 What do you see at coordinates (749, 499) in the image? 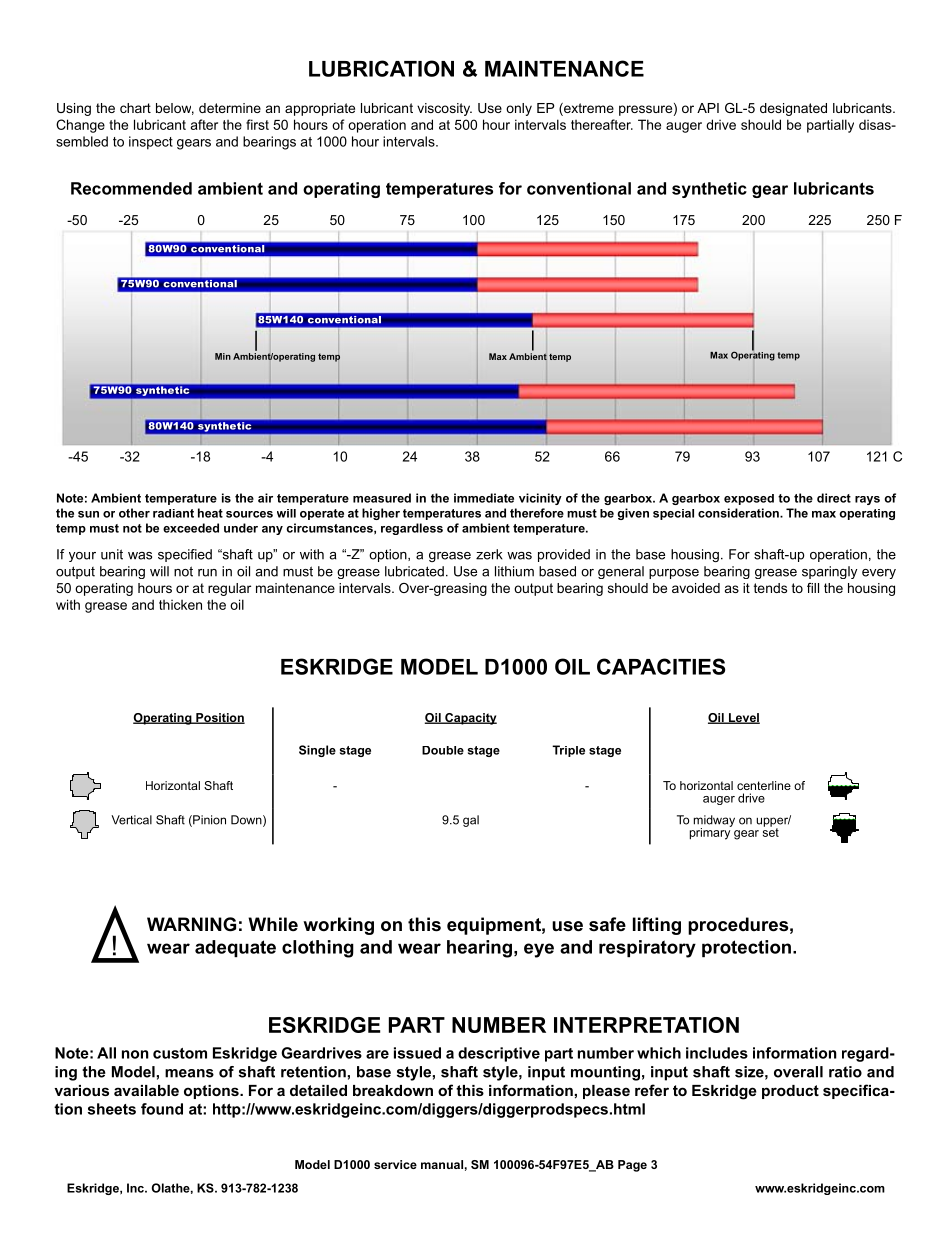
I see `exposed` at bounding box center [749, 499].
